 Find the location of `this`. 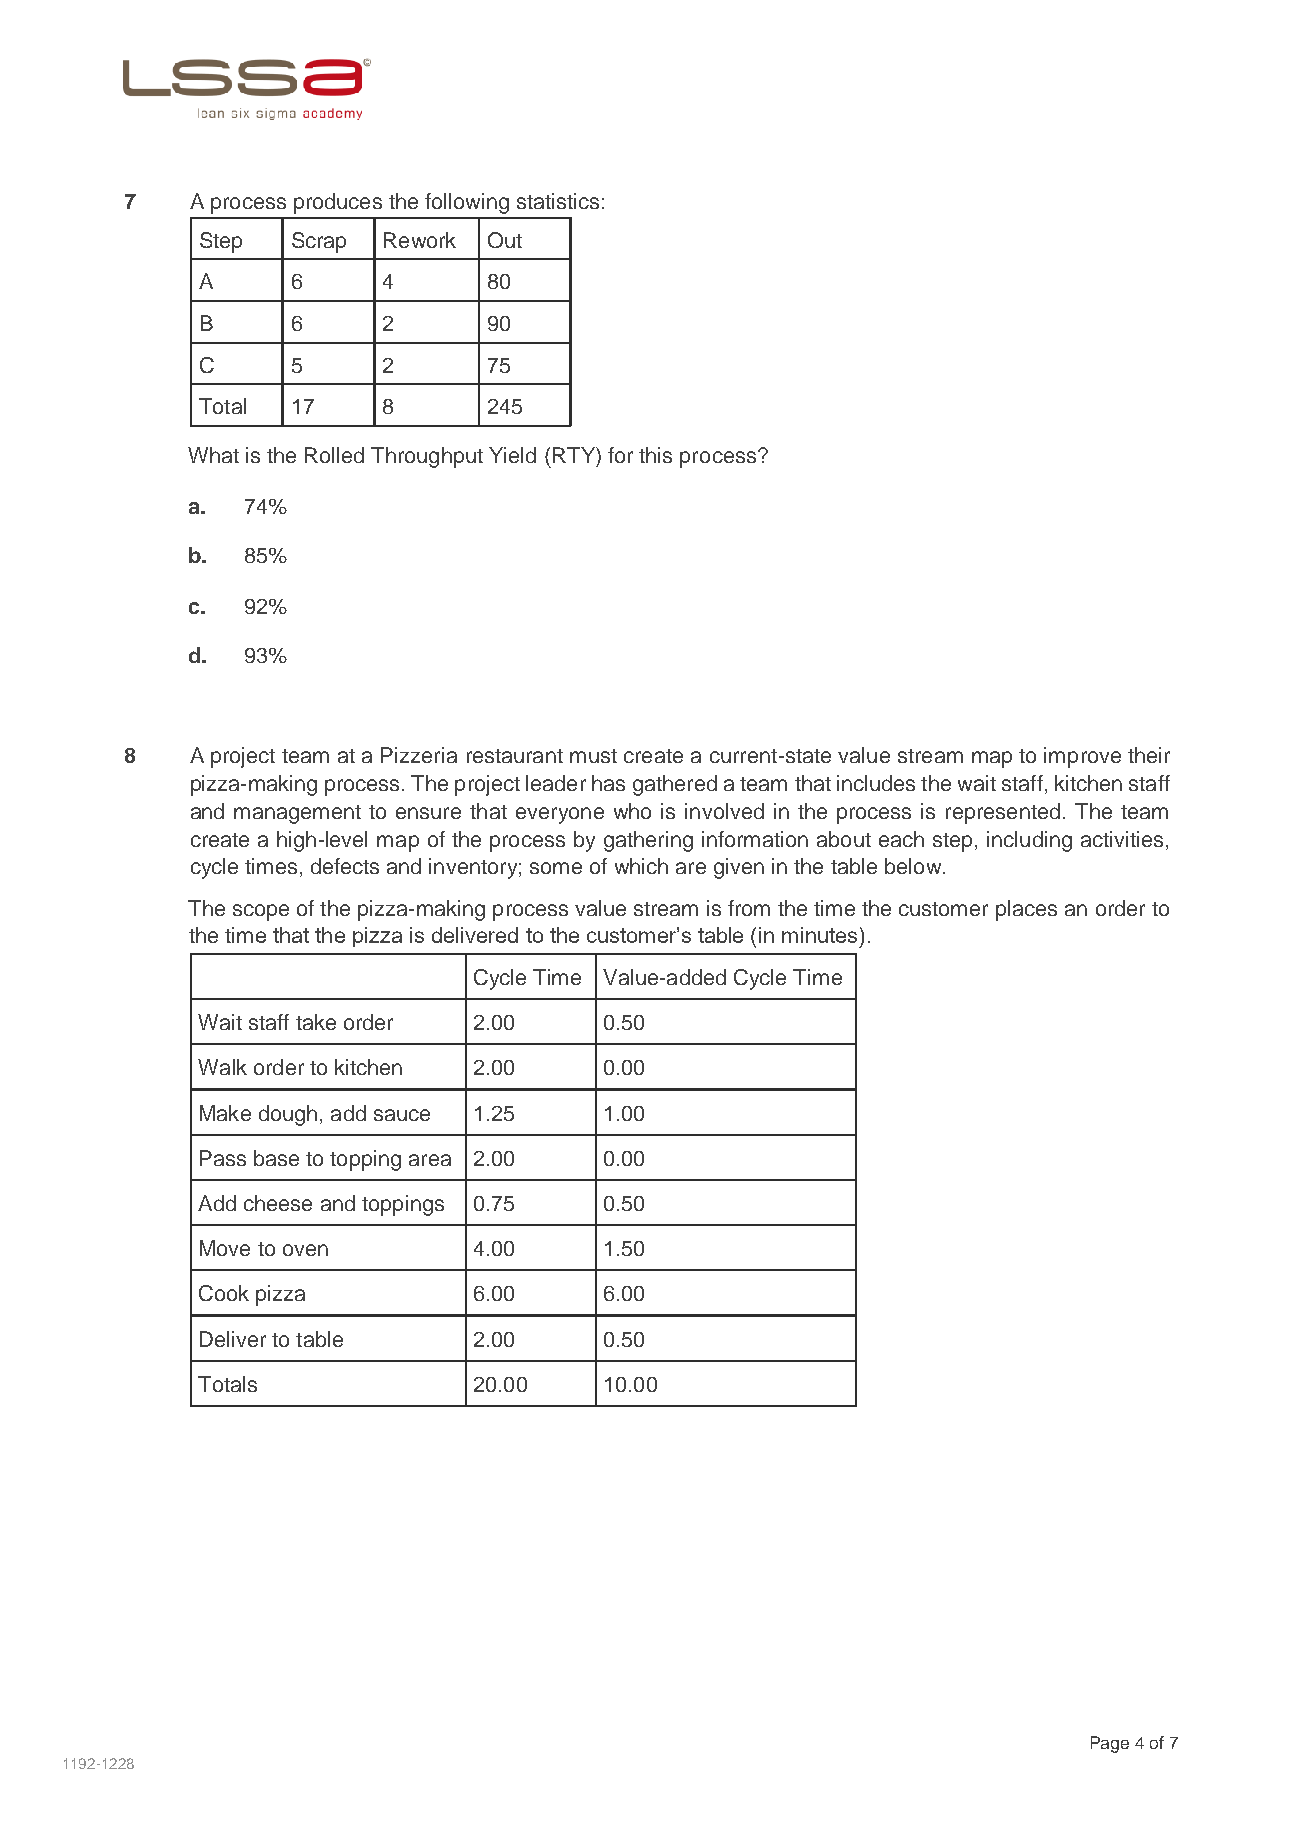

this is located at coordinates (655, 455).
